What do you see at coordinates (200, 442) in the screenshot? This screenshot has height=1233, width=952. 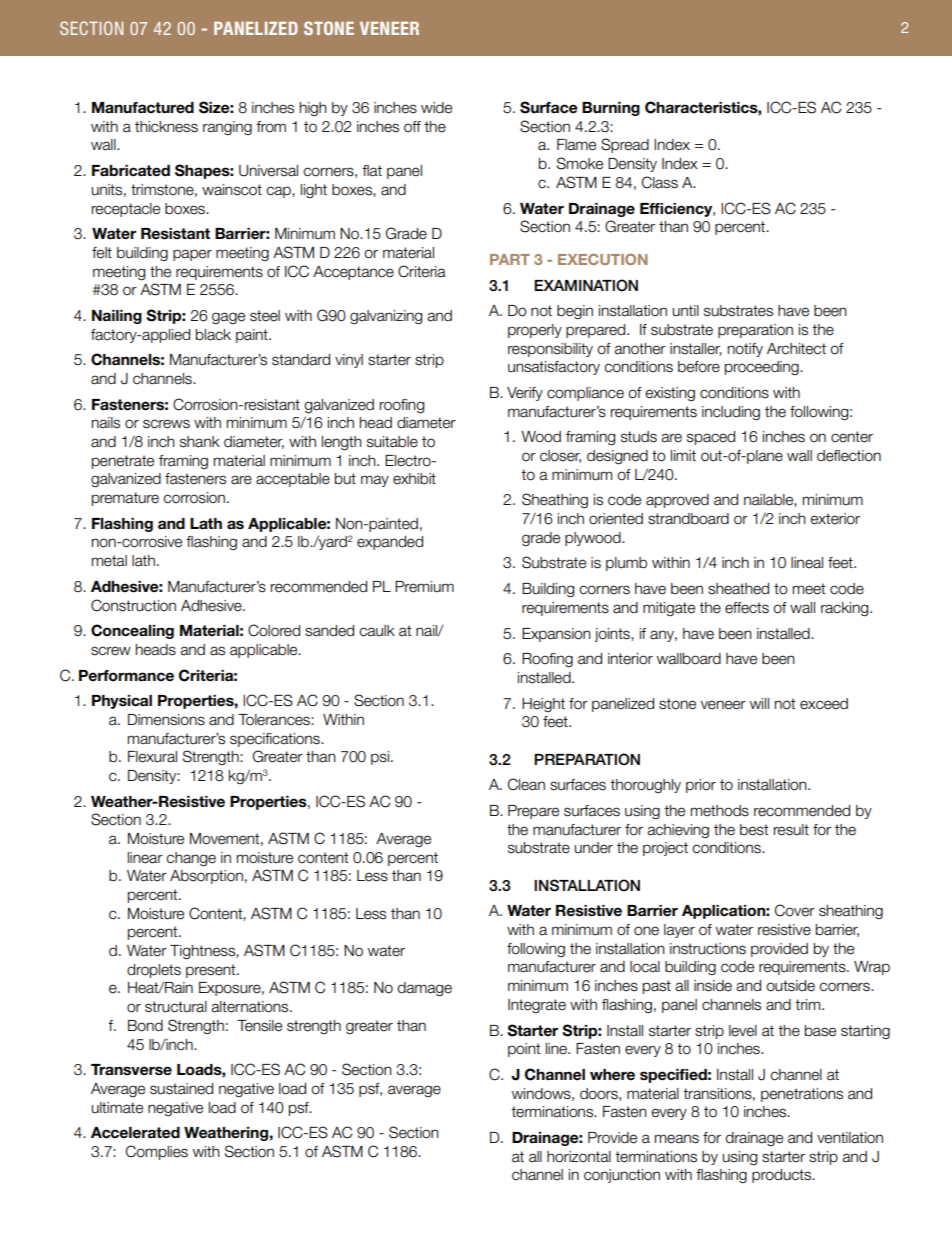 I see `shank` at bounding box center [200, 442].
